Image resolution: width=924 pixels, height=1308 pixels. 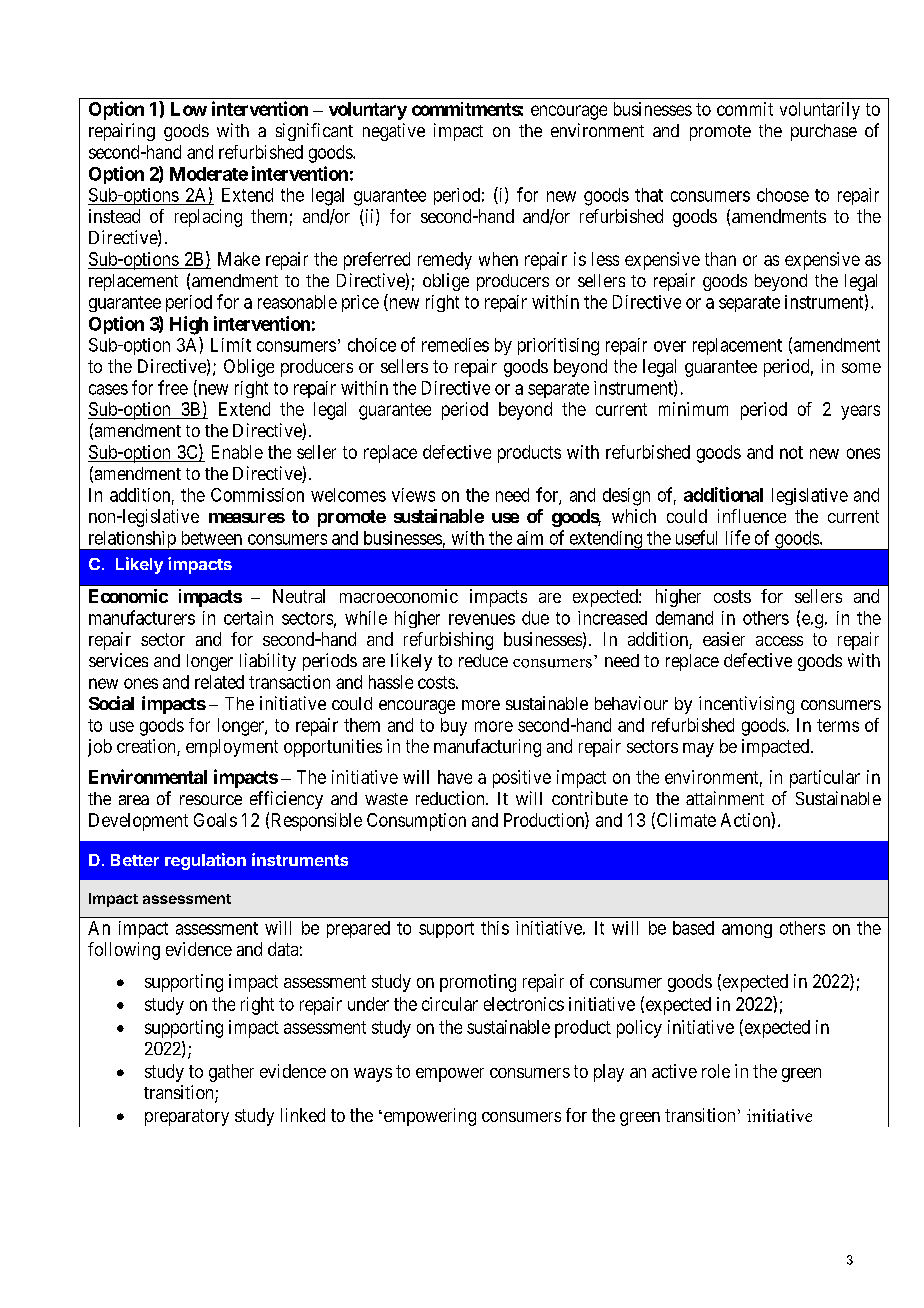 I want to click on role, so click(x=716, y=1071).
